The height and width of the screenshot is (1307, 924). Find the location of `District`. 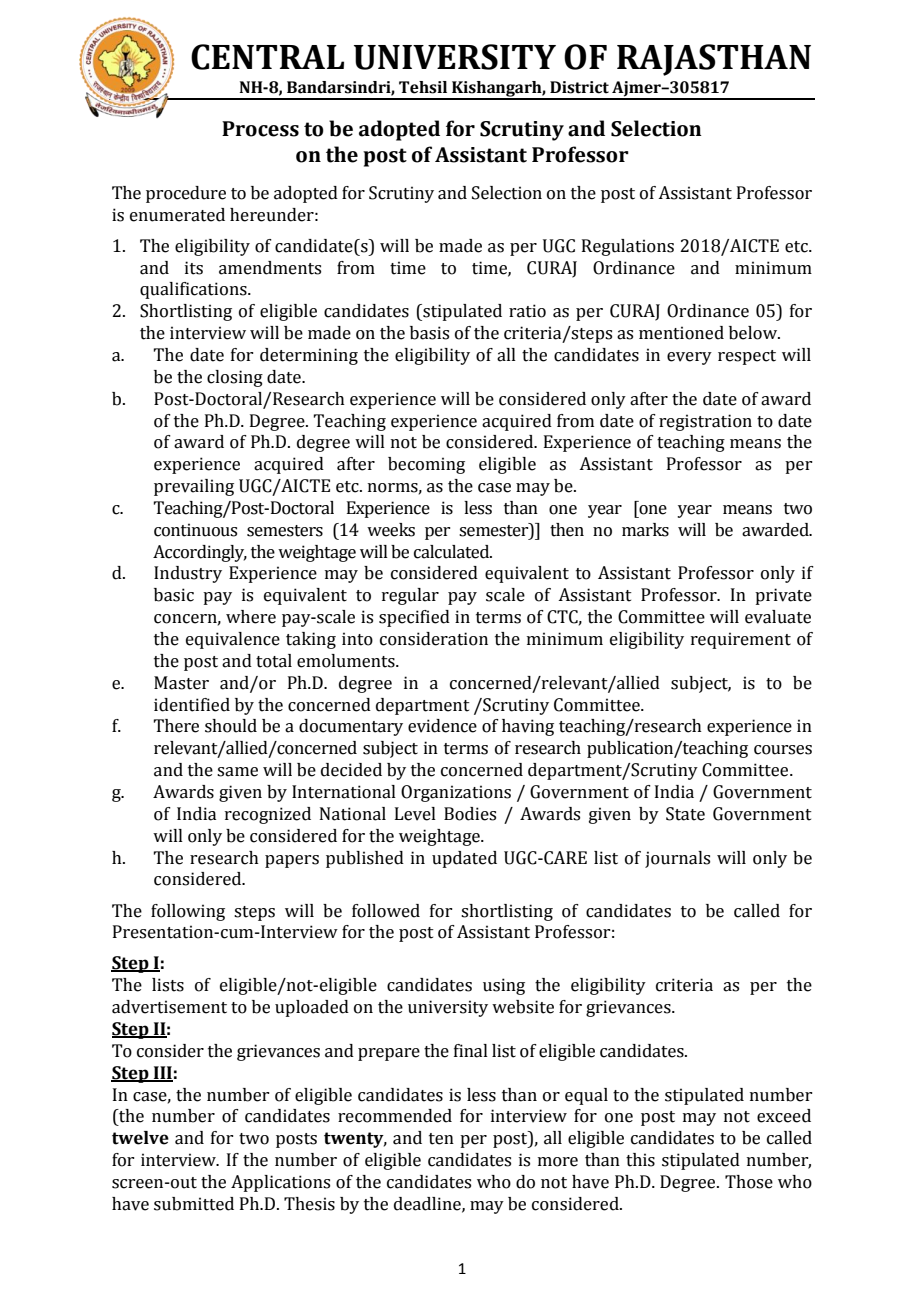

District is located at coordinates (579, 87).
